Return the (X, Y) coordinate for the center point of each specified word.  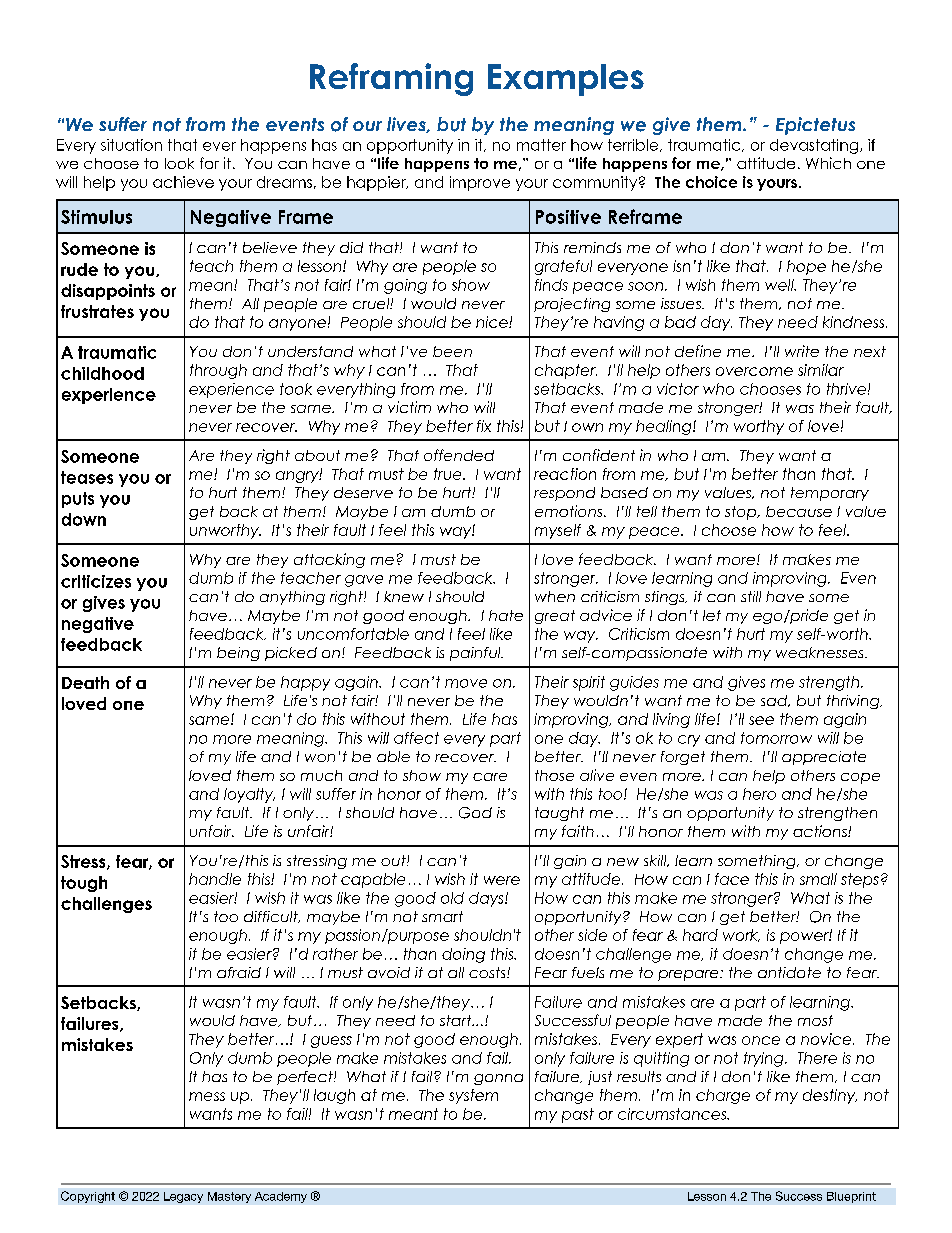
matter (541, 145)
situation (131, 145)
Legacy (183, 1197)
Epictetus (815, 126)
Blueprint (851, 1197)
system (473, 1096)
